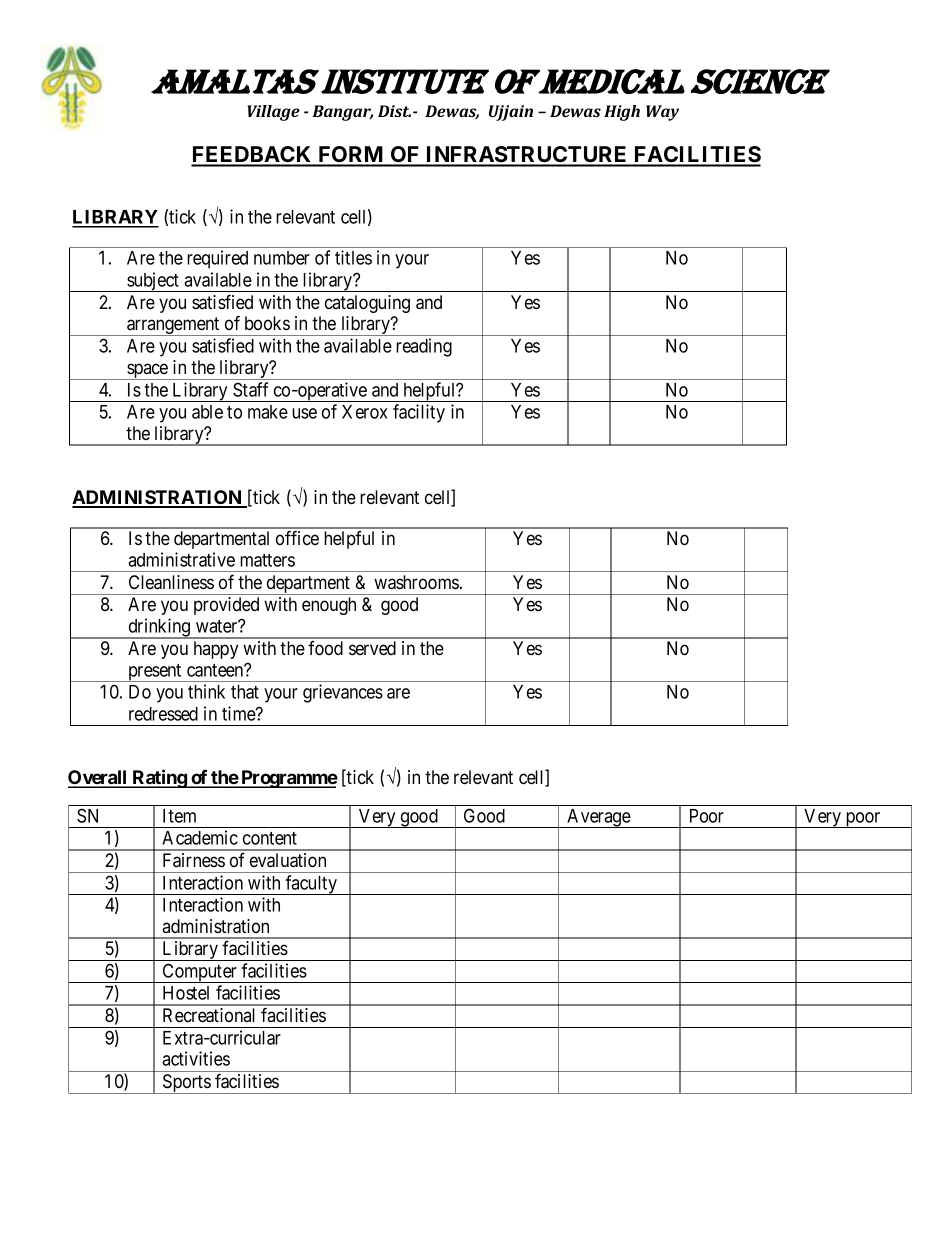 Image resolution: width=952 pixels, height=1233 pixels. Describe the element at coordinates (194, 860) in the screenshot. I see `Fairness` at that location.
